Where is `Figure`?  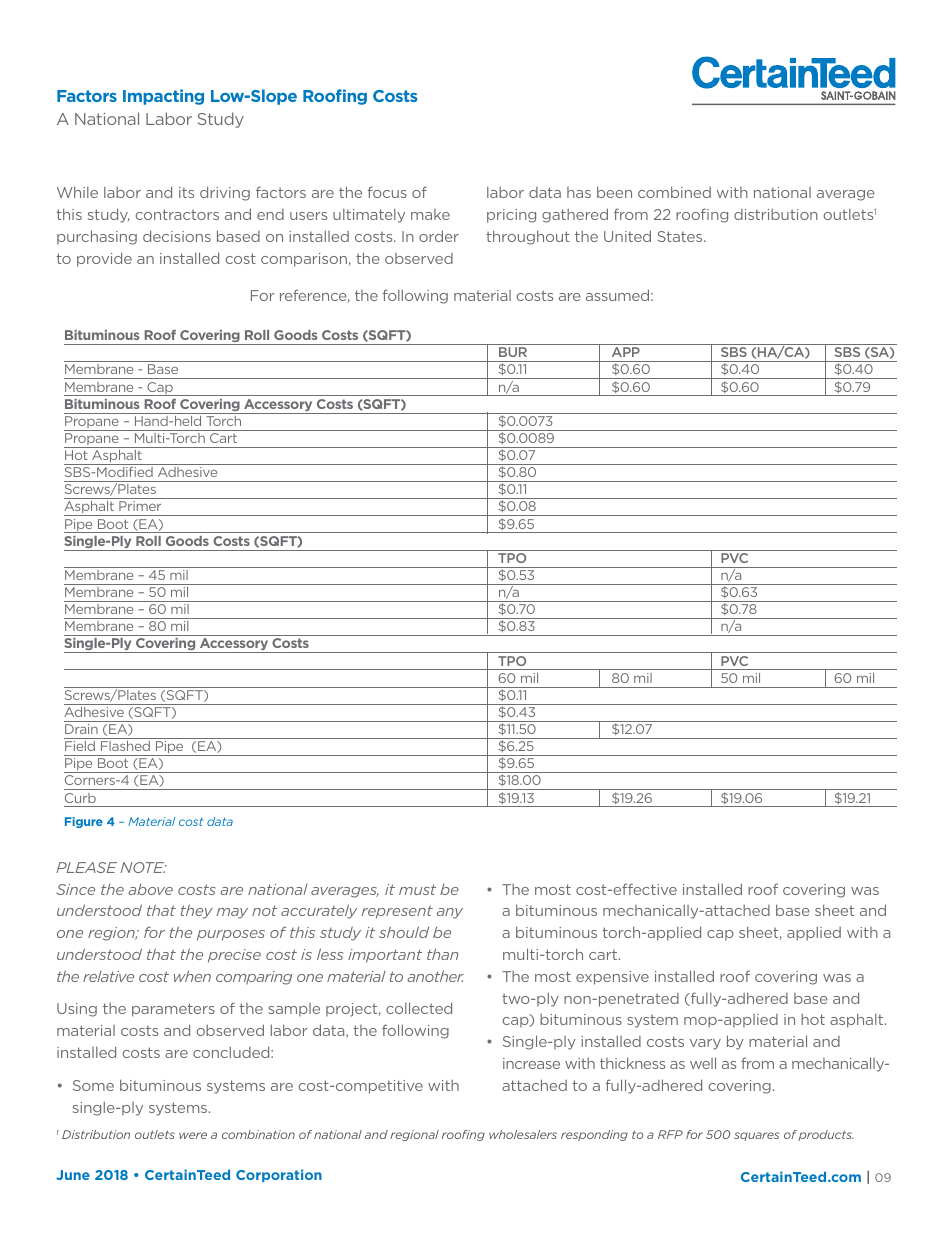 Figure is located at coordinates (84, 822).
